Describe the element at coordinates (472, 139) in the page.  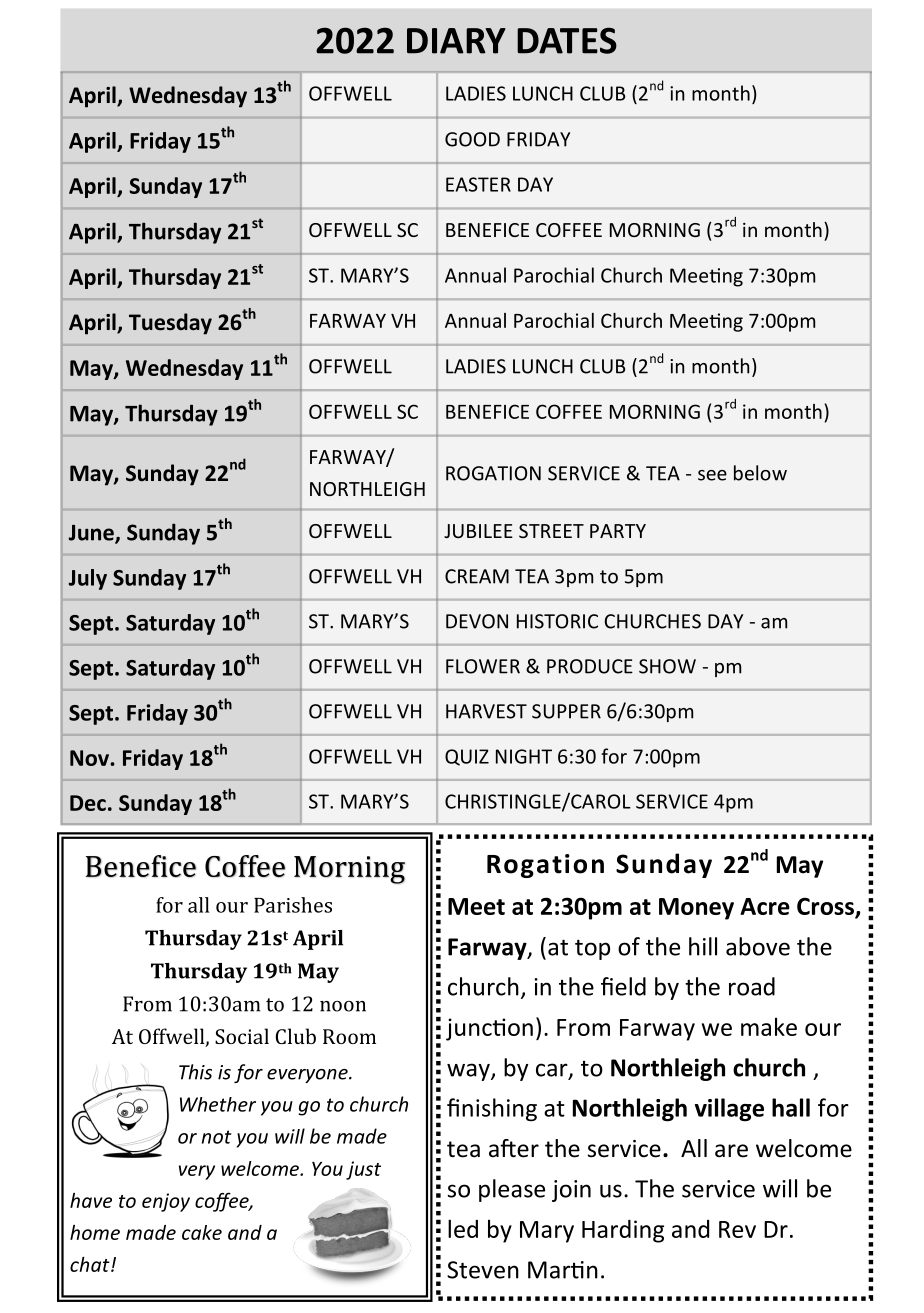
I see `GOOD` at that location.
